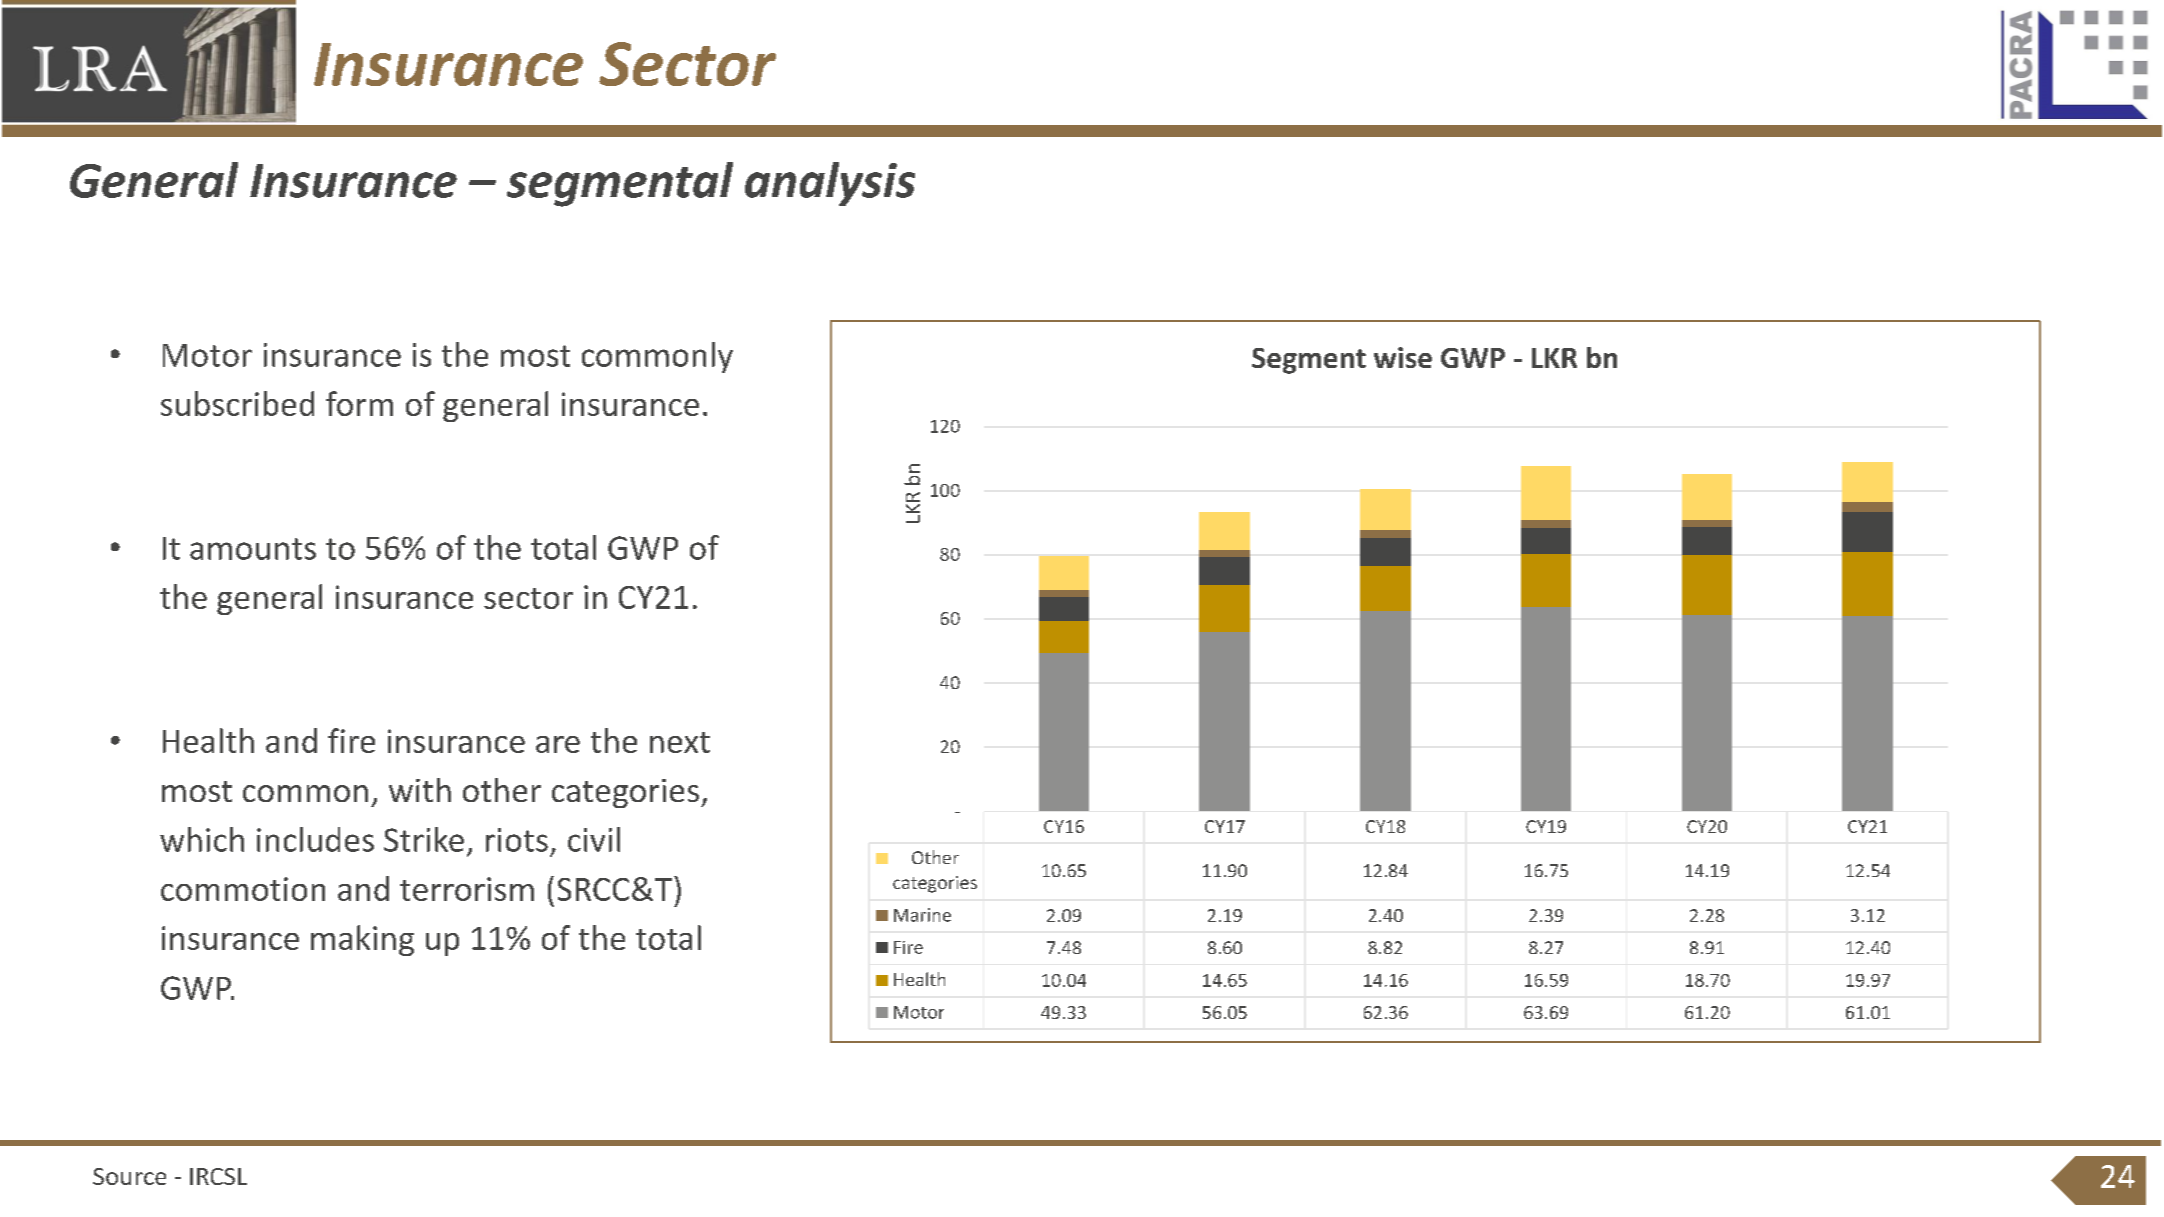 This page has width=2164, height=1217. What do you see at coordinates (253, 549) in the page?
I see `amounts` at bounding box center [253, 549].
